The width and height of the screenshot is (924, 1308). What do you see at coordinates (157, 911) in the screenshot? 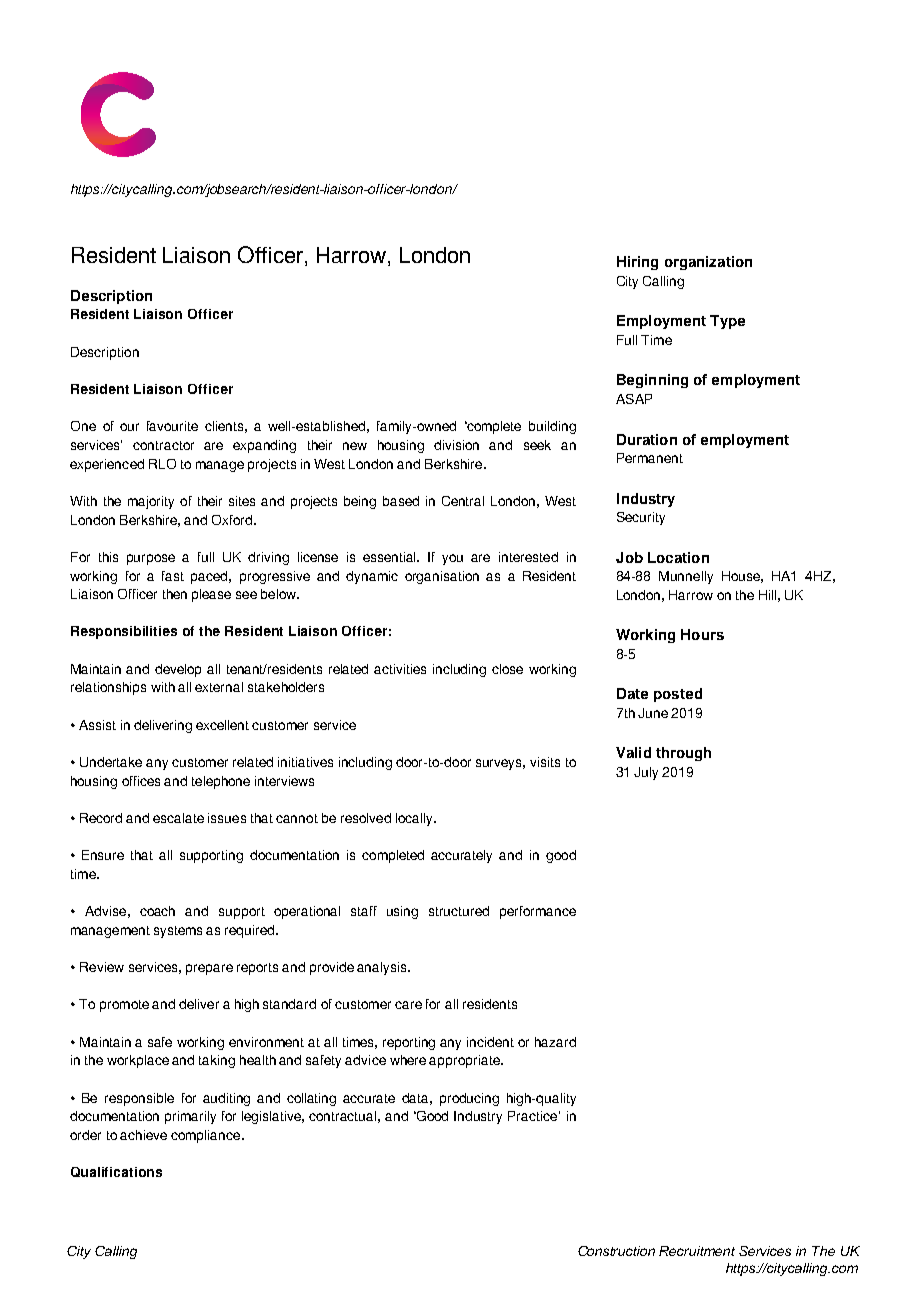
I see `coach` at bounding box center [157, 911].
